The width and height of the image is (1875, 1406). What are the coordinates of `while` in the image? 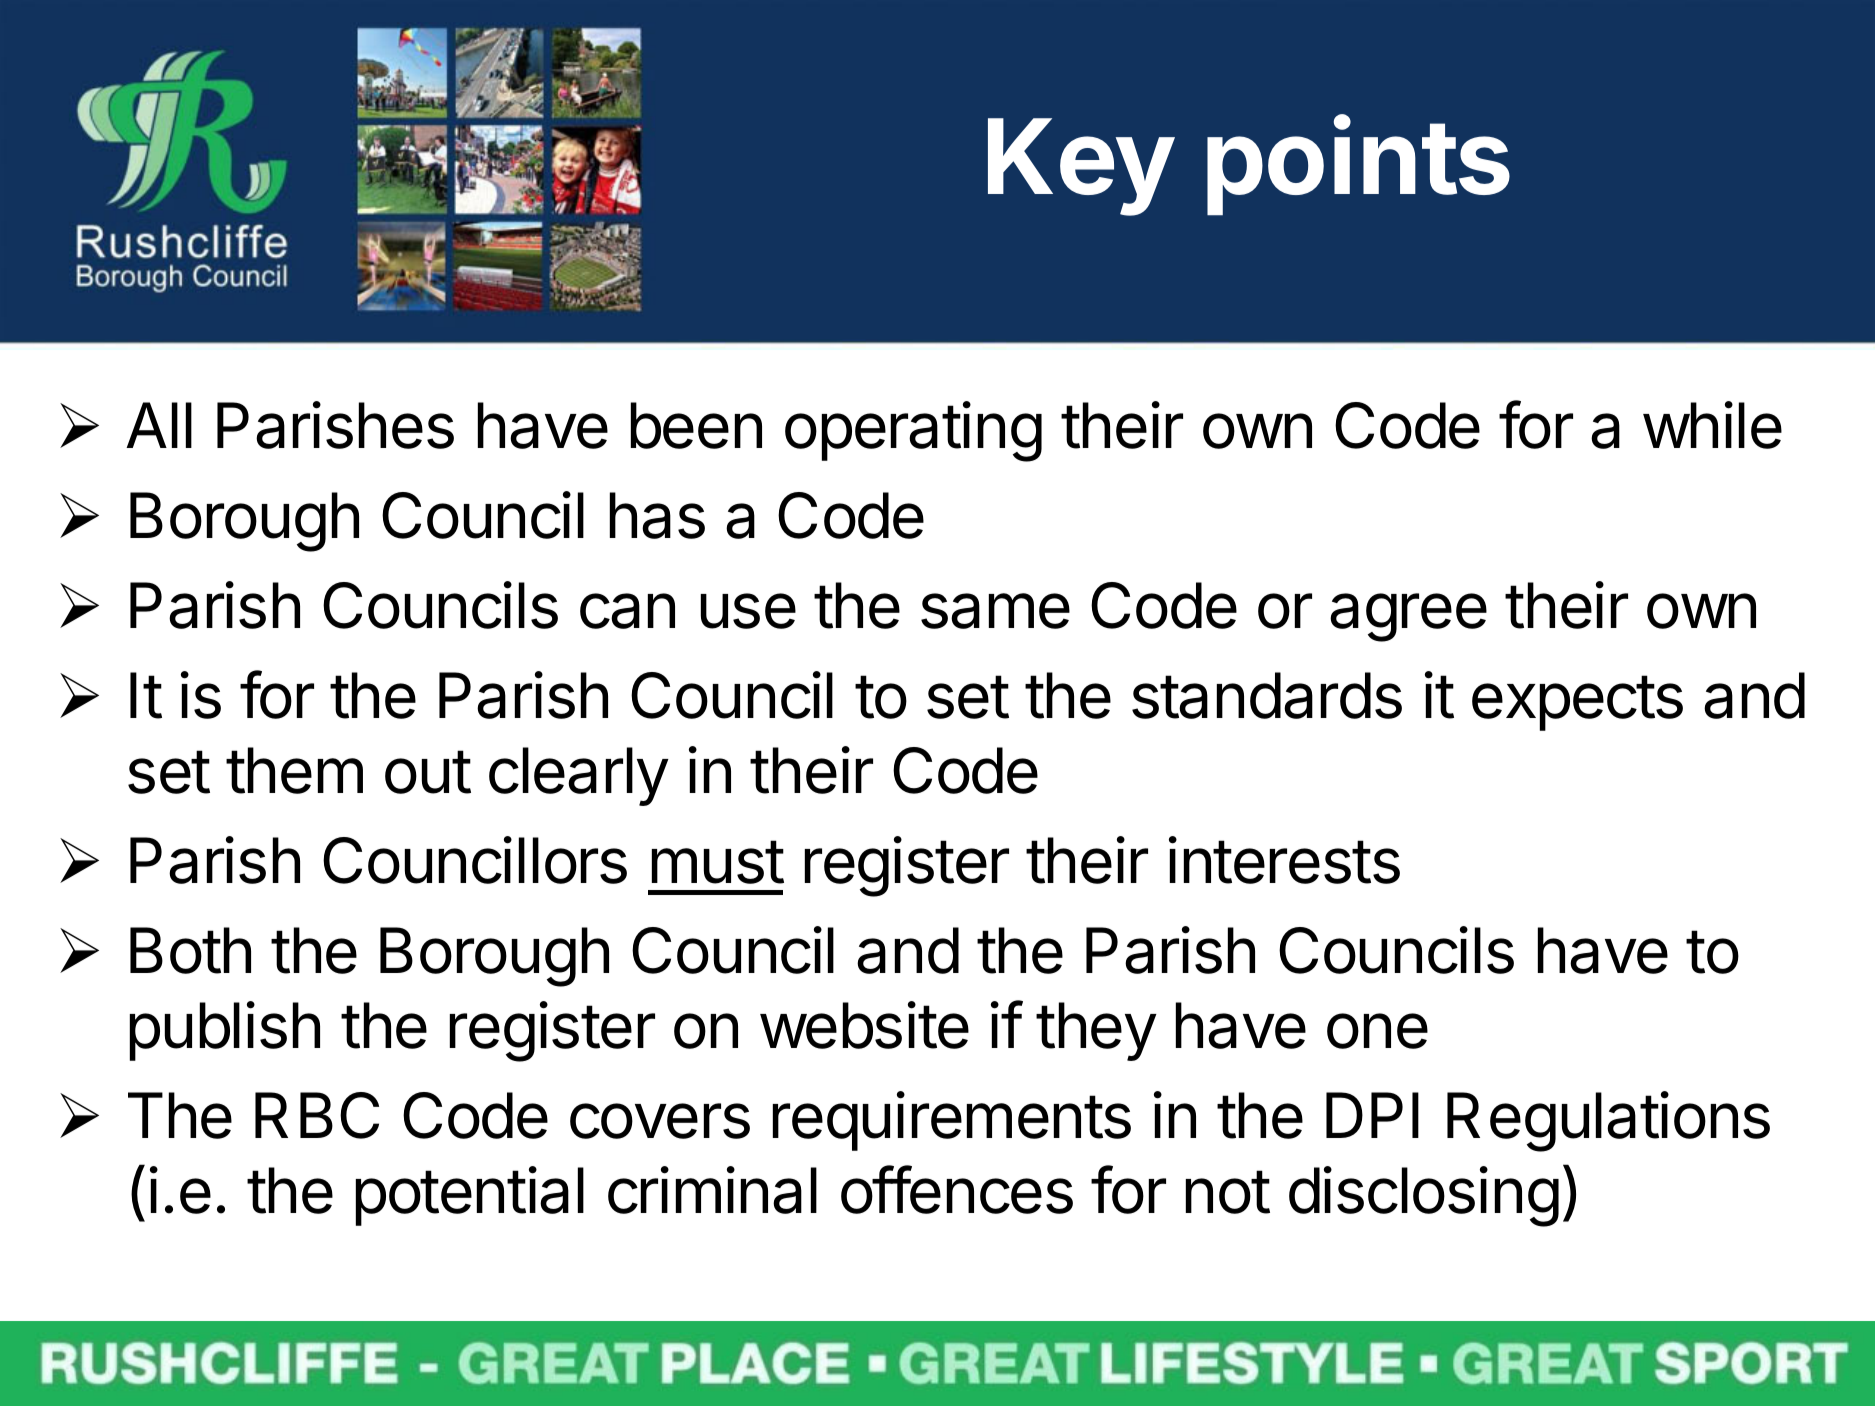 It's located at (1712, 425).
